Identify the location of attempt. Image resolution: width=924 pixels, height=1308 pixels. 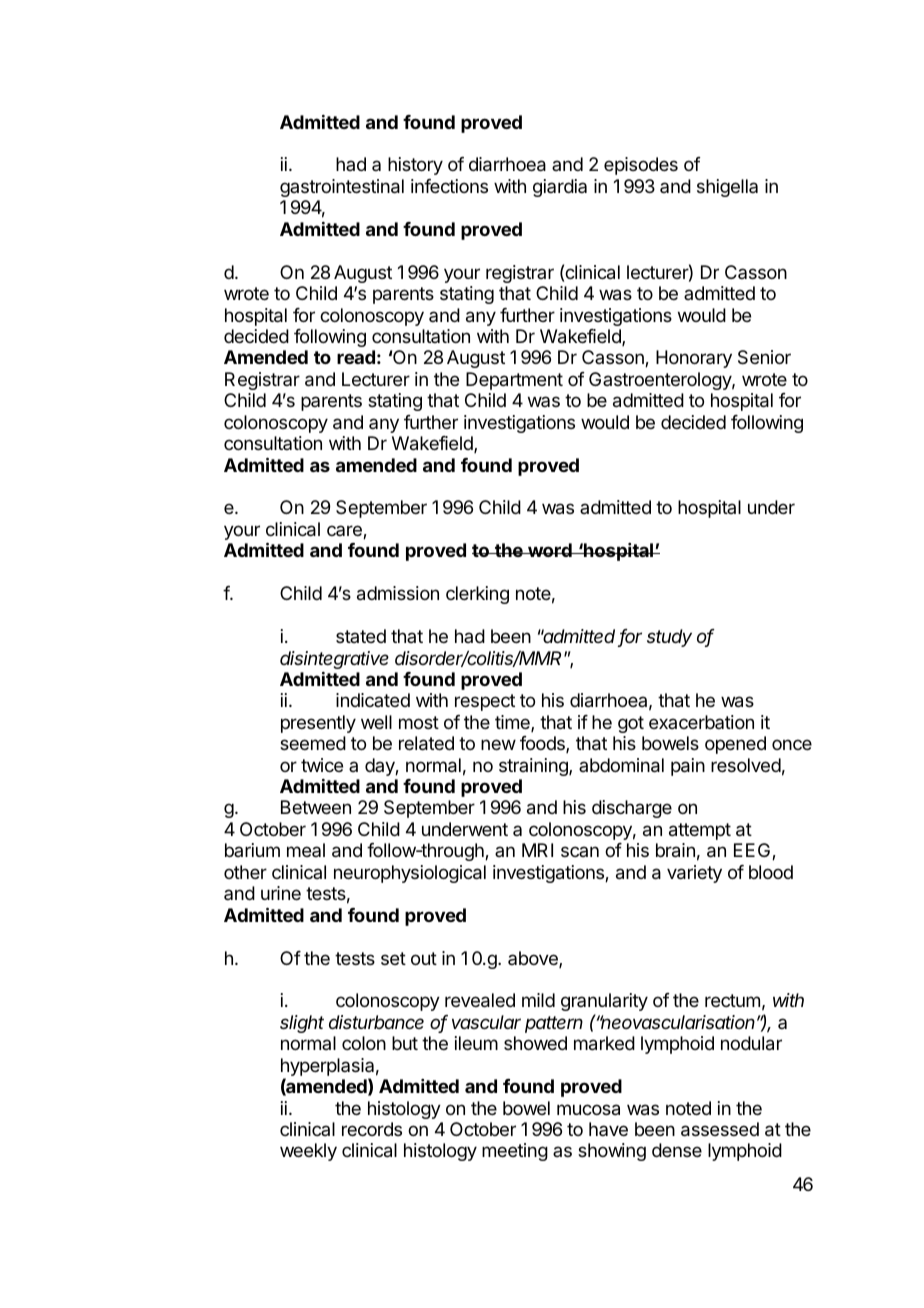
(700, 831).
